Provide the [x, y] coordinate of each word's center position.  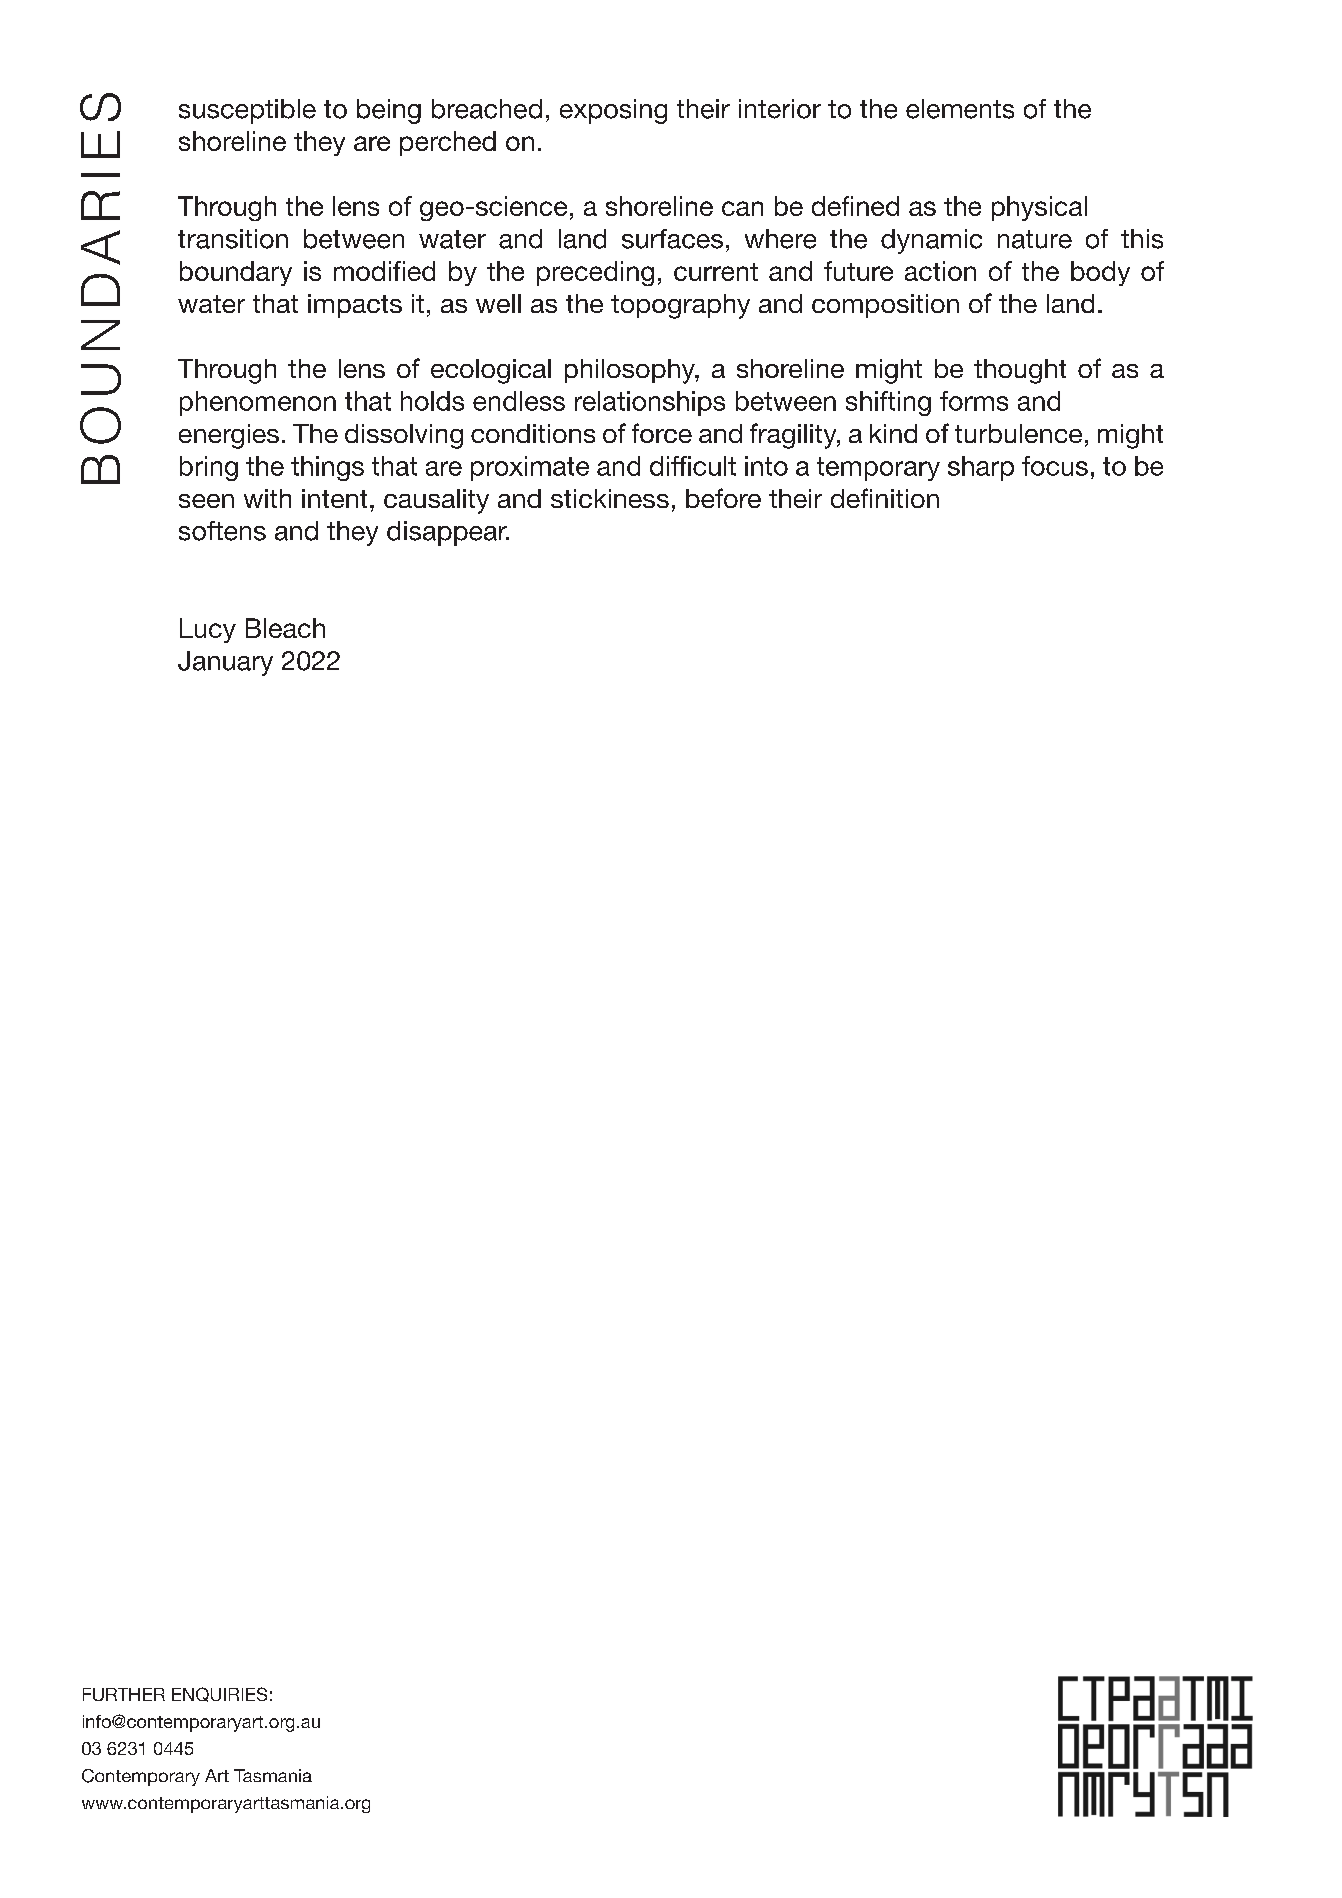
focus [1055, 466]
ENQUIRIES [219, 1694]
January [225, 663]
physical [1039, 208]
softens [222, 531]
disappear [448, 533]
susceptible [247, 111]
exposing [613, 111]
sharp [981, 468]
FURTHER [124, 1694]
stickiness [610, 498]
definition [885, 498]
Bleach [285, 628]
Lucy [208, 630]
